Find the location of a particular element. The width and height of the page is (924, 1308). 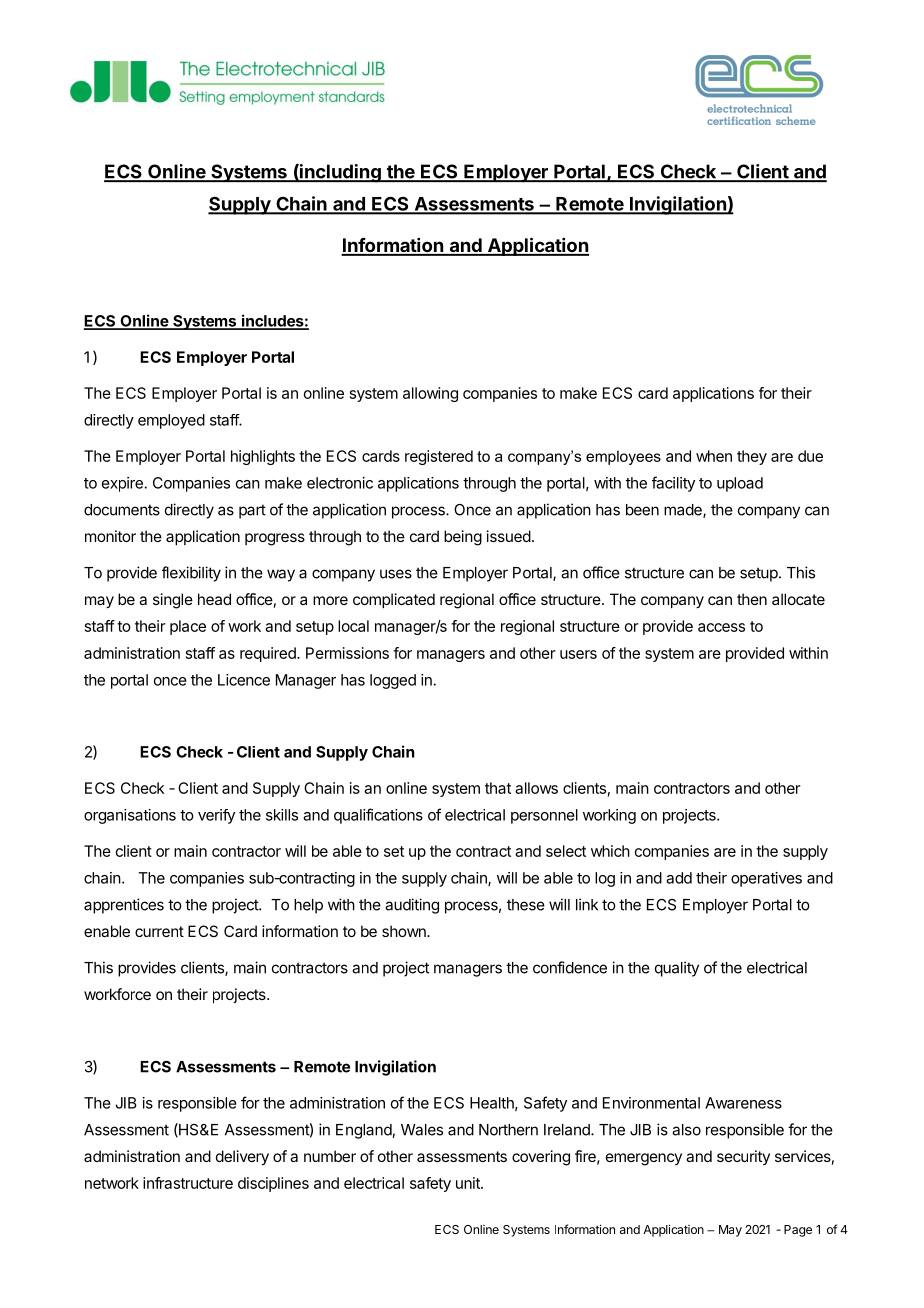

employed is located at coordinates (171, 421).
